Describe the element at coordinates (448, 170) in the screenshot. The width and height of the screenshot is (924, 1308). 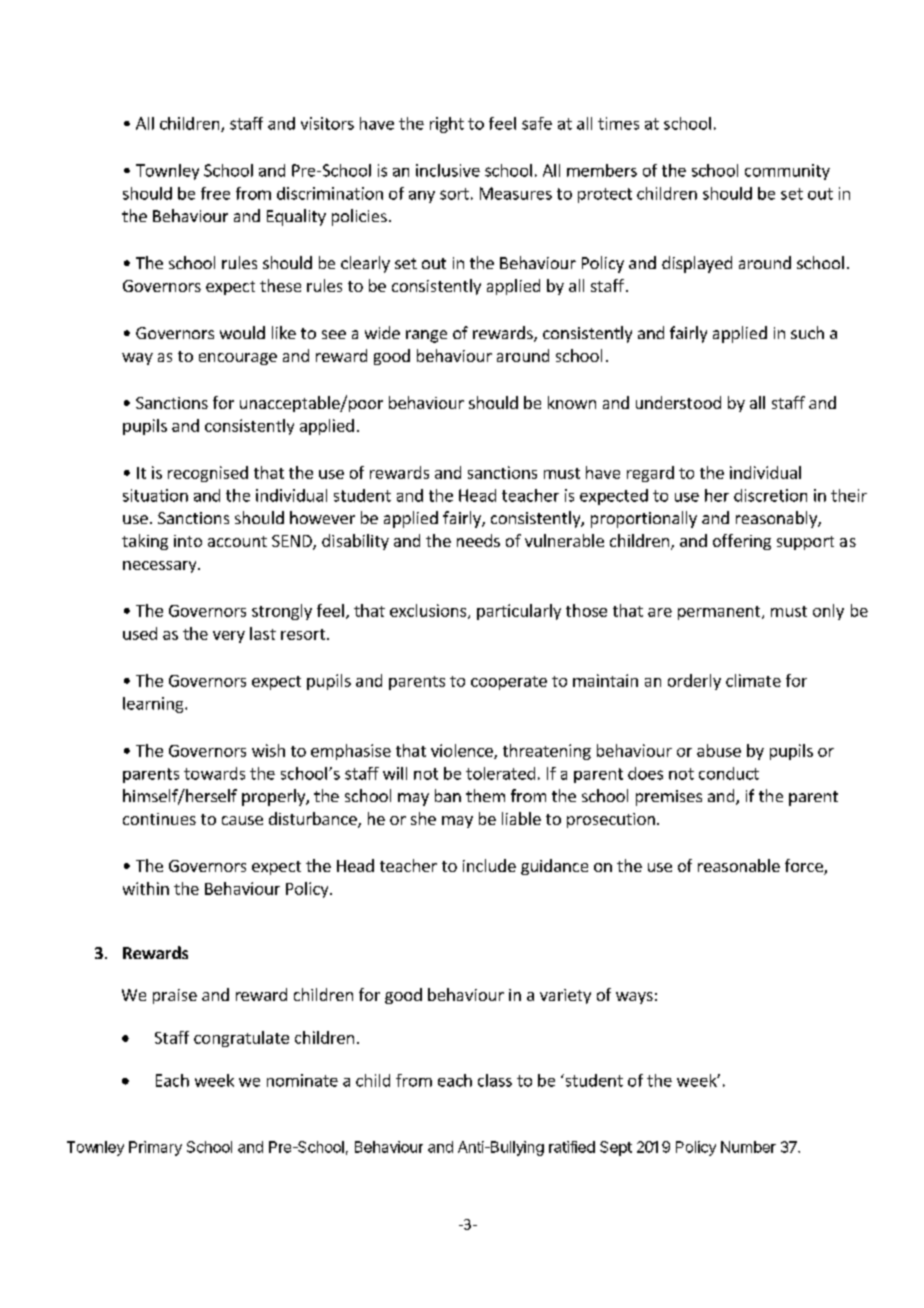
I see `inclusive` at that location.
